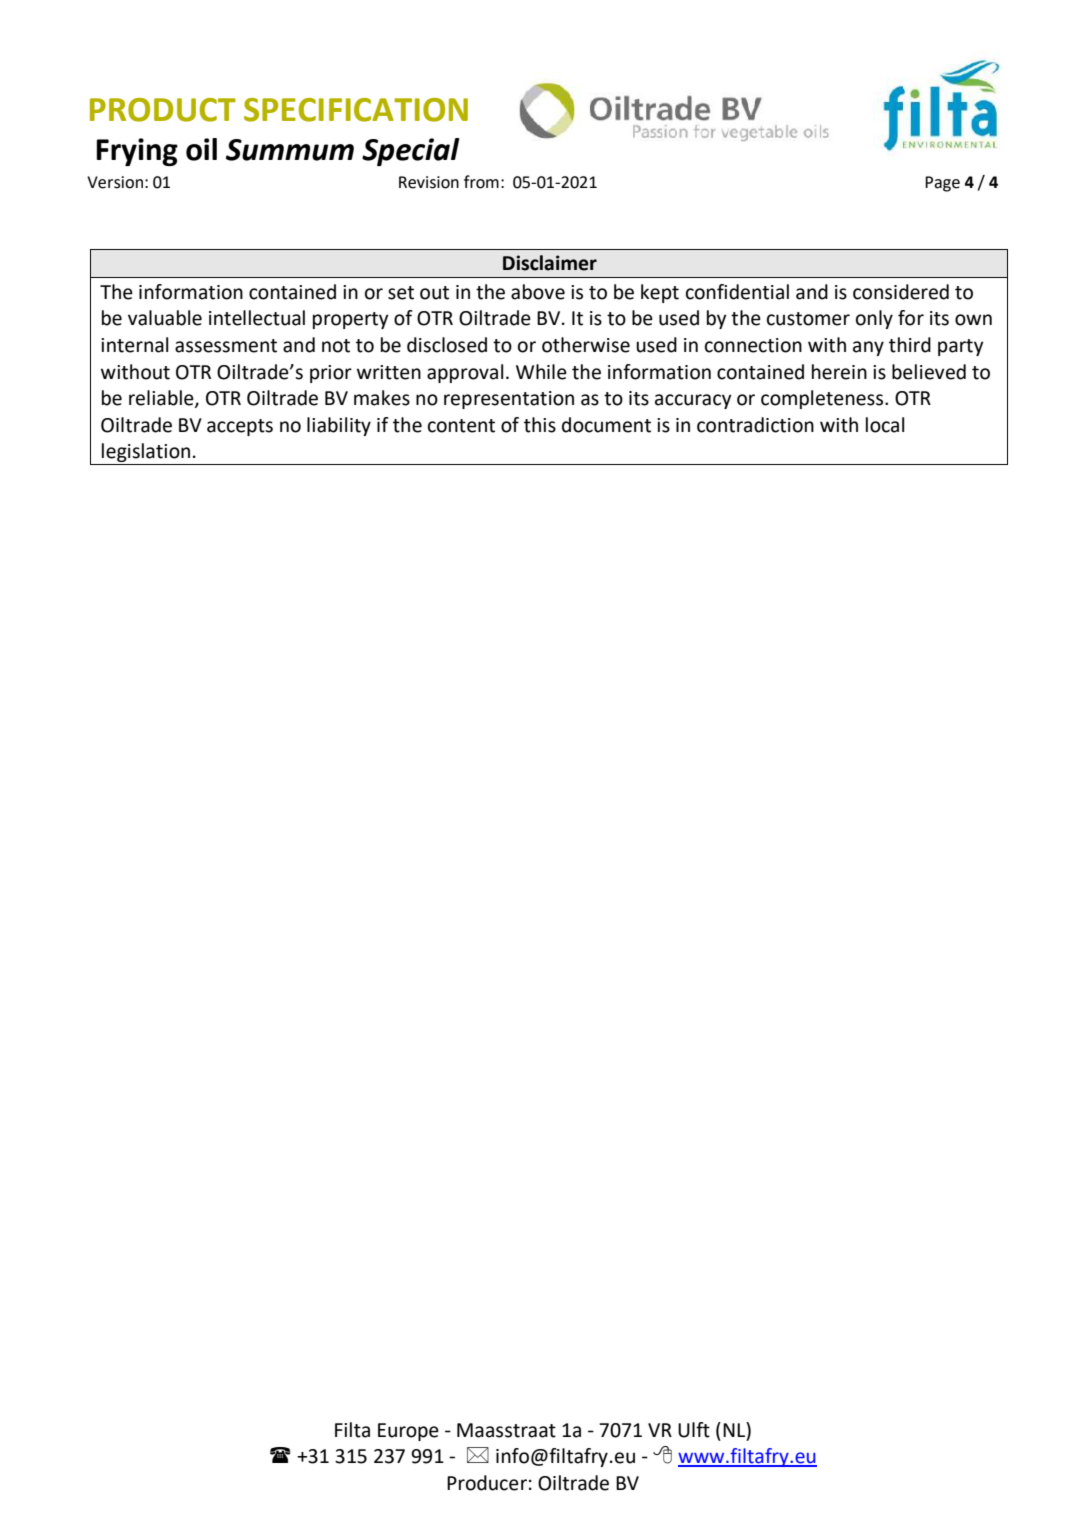 This screenshot has height=1533, width=1085. What do you see at coordinates (408, 1432) in the screenshot?
I see `Europe` at bounding box center [408, 1432].
